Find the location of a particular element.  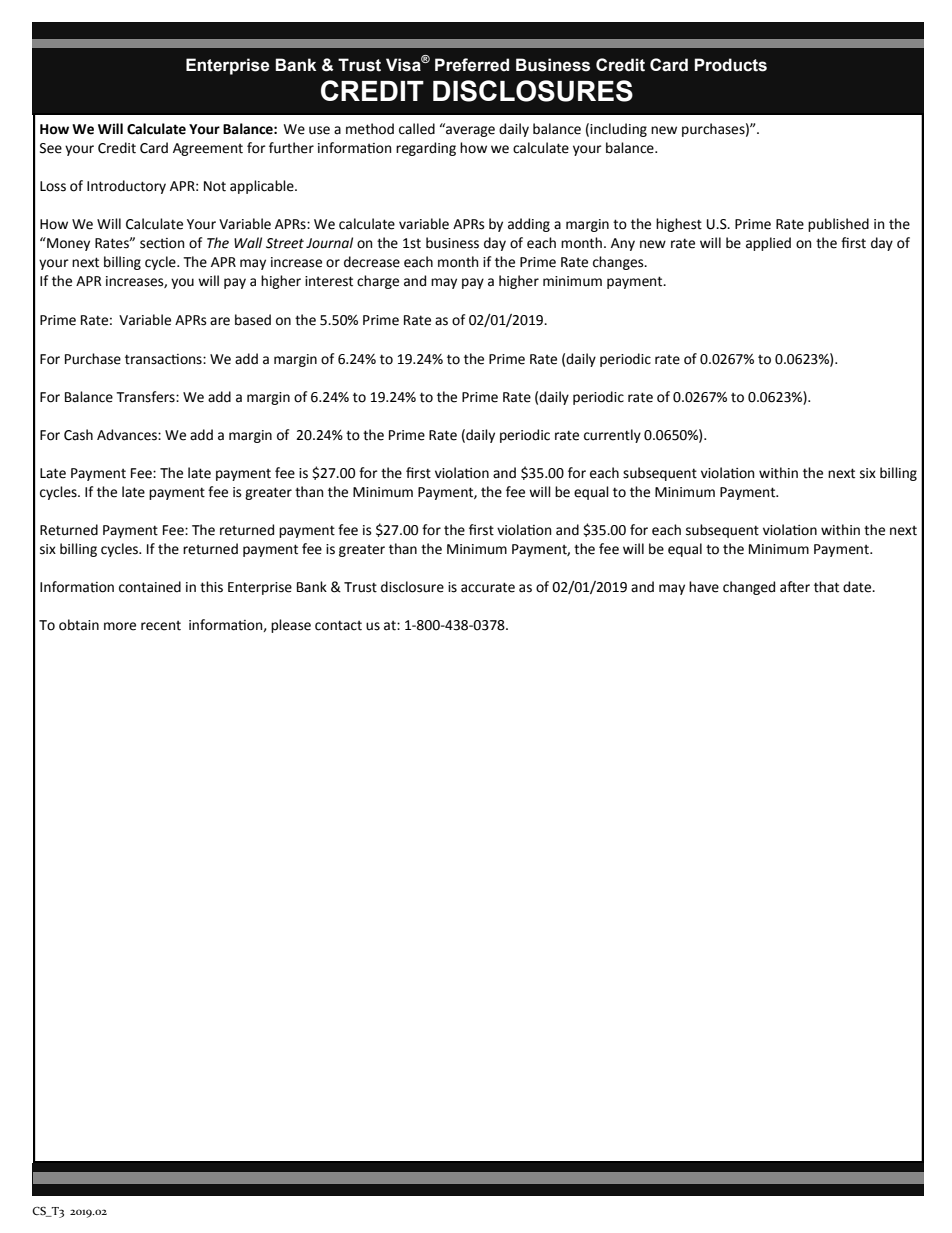

recent is located at coordinates (161, 626).
